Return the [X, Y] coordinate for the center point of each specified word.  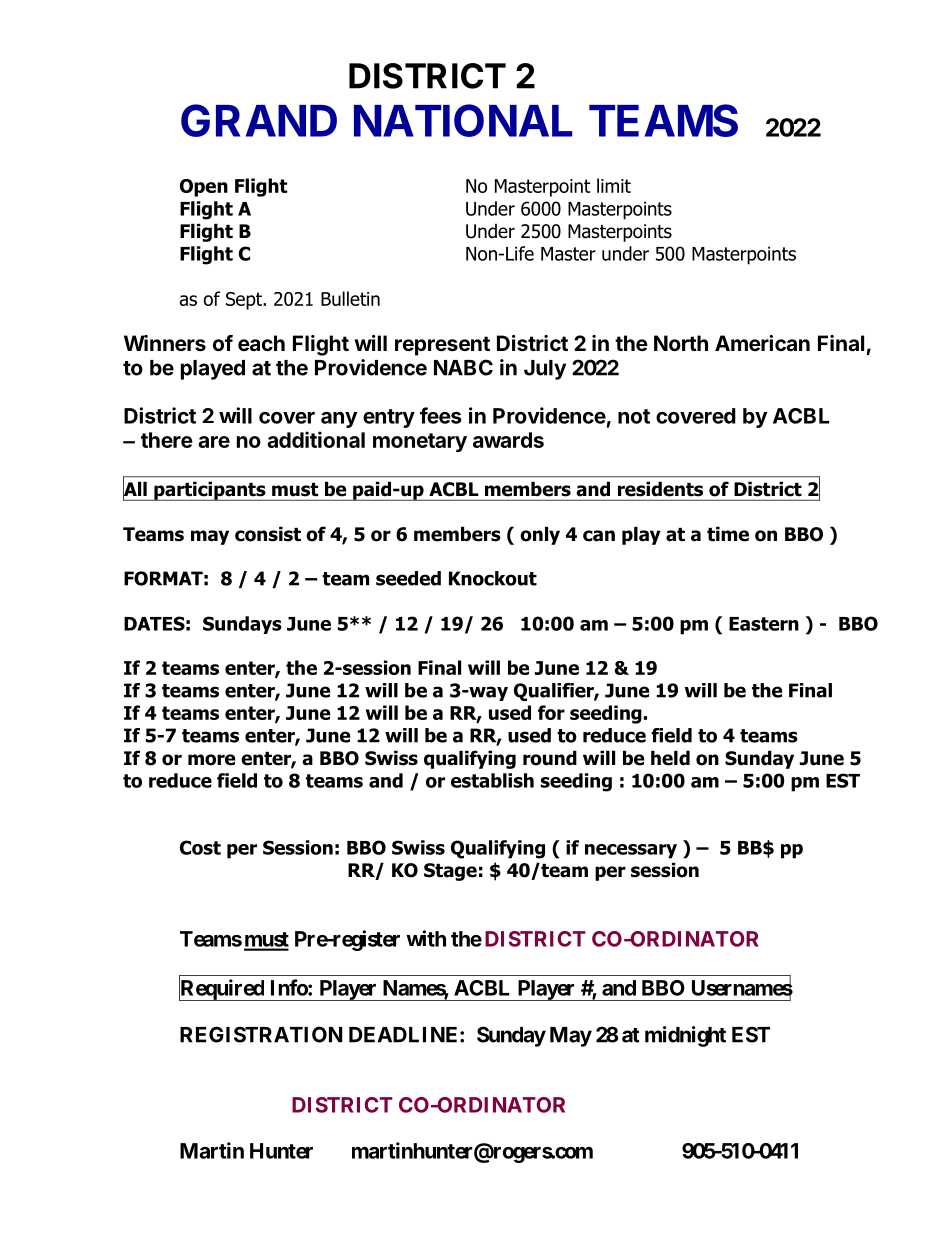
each [261, 343]
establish [492, 780]
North [681, 343]
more [211, 760]
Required [222, 989]
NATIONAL [463, 120]
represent [442, 346]
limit [614, 185]
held [670, 758]
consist [268, 534]
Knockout [493, 578]
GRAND [259, 120]
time [728, 534]
